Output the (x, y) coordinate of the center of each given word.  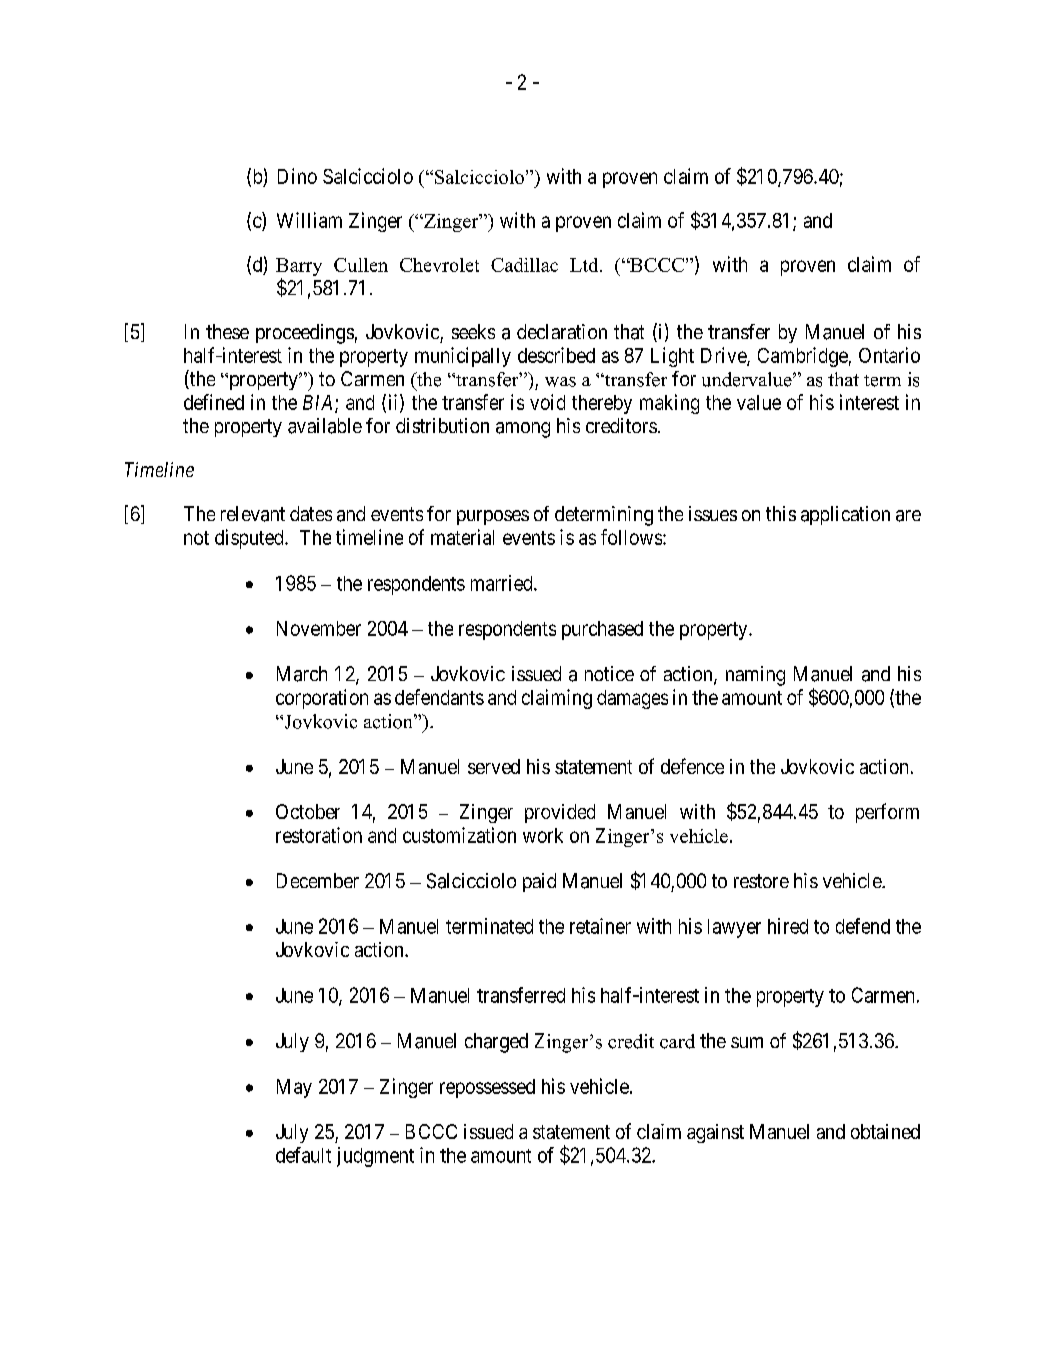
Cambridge (803, 357)
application (845, 515)
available (325, 426)
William (309, 220)
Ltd (585, 265)
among (523, 430)
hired (788, 926)
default (303, 1155)
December (318, 880)
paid (539, 882)
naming (755, 676)
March (302, 674)
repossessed (487, 1088)
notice (609, 673)
